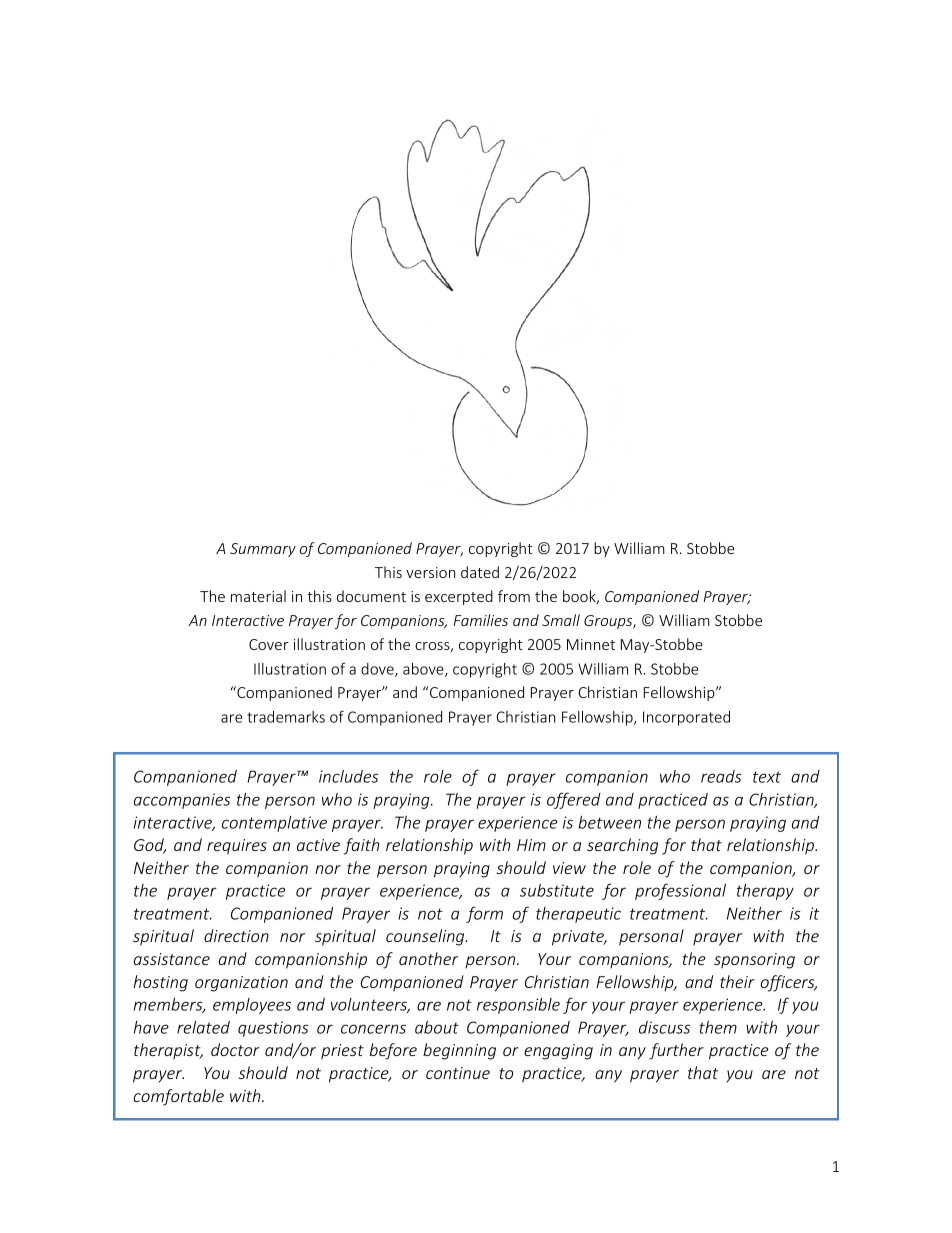  What do you see at coordinates (480, 572) in the image?
I see `dated` at bounding box center [480, 572].
